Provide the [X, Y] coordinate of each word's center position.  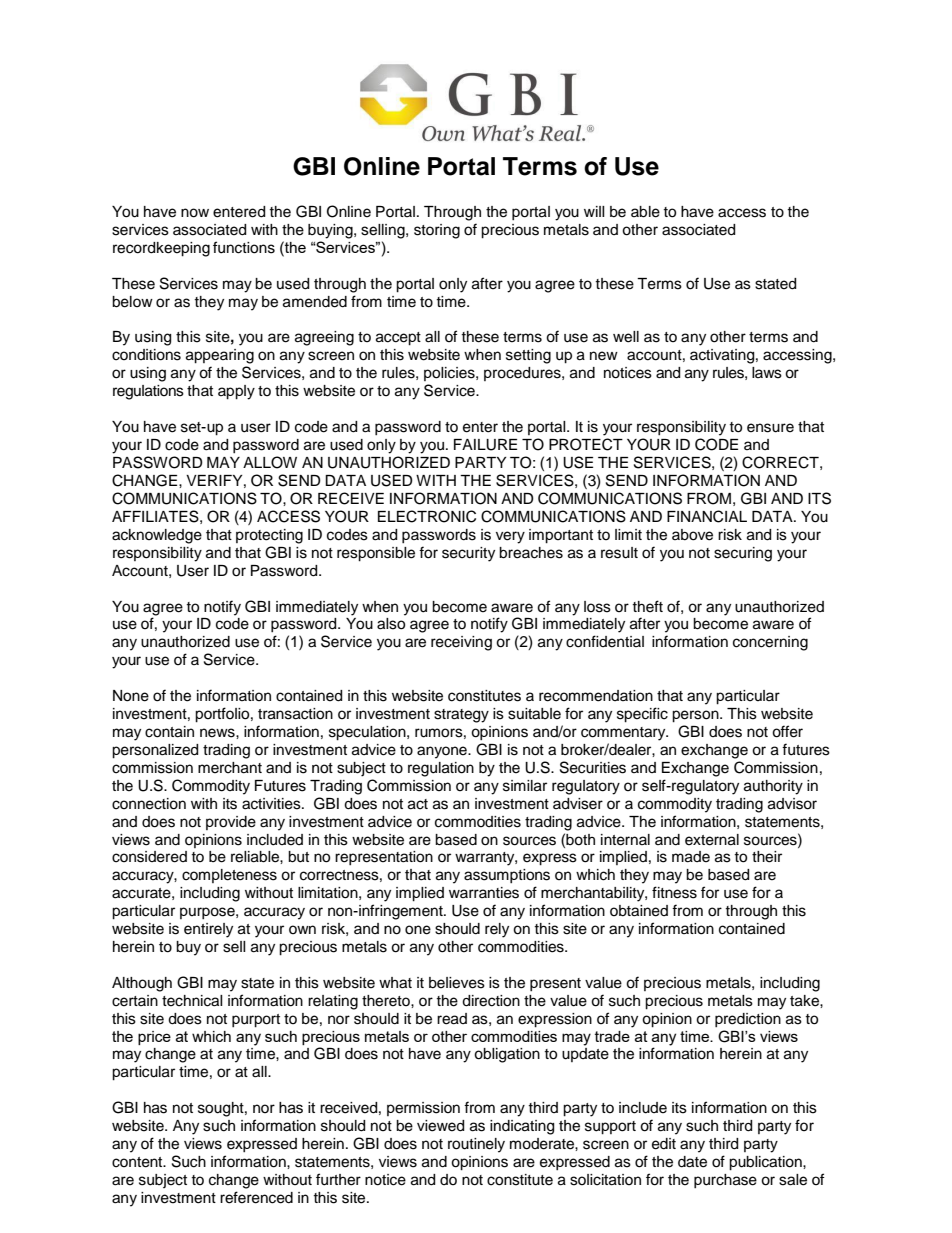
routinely [476, 1145]
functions [244, 247]
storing [437, 231]
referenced [256, 1197]
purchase [725, 1181]
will [594, 211]
